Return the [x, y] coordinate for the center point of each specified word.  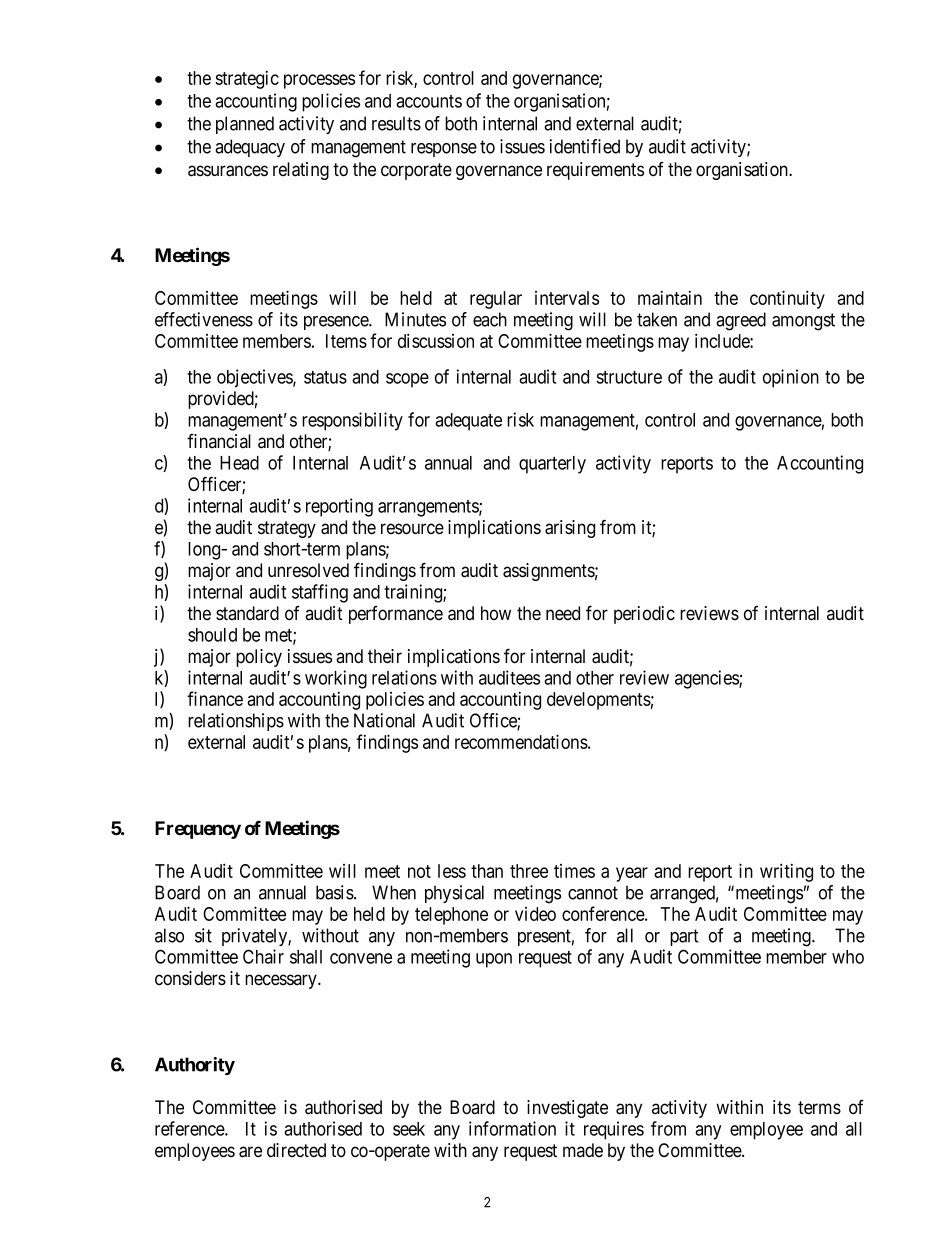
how [496, 613]
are [250, 1152]
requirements [595, 171]
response [444, 150]
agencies [707, 679]
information [512, 1128]
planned [245, 125]
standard [247, 613]
